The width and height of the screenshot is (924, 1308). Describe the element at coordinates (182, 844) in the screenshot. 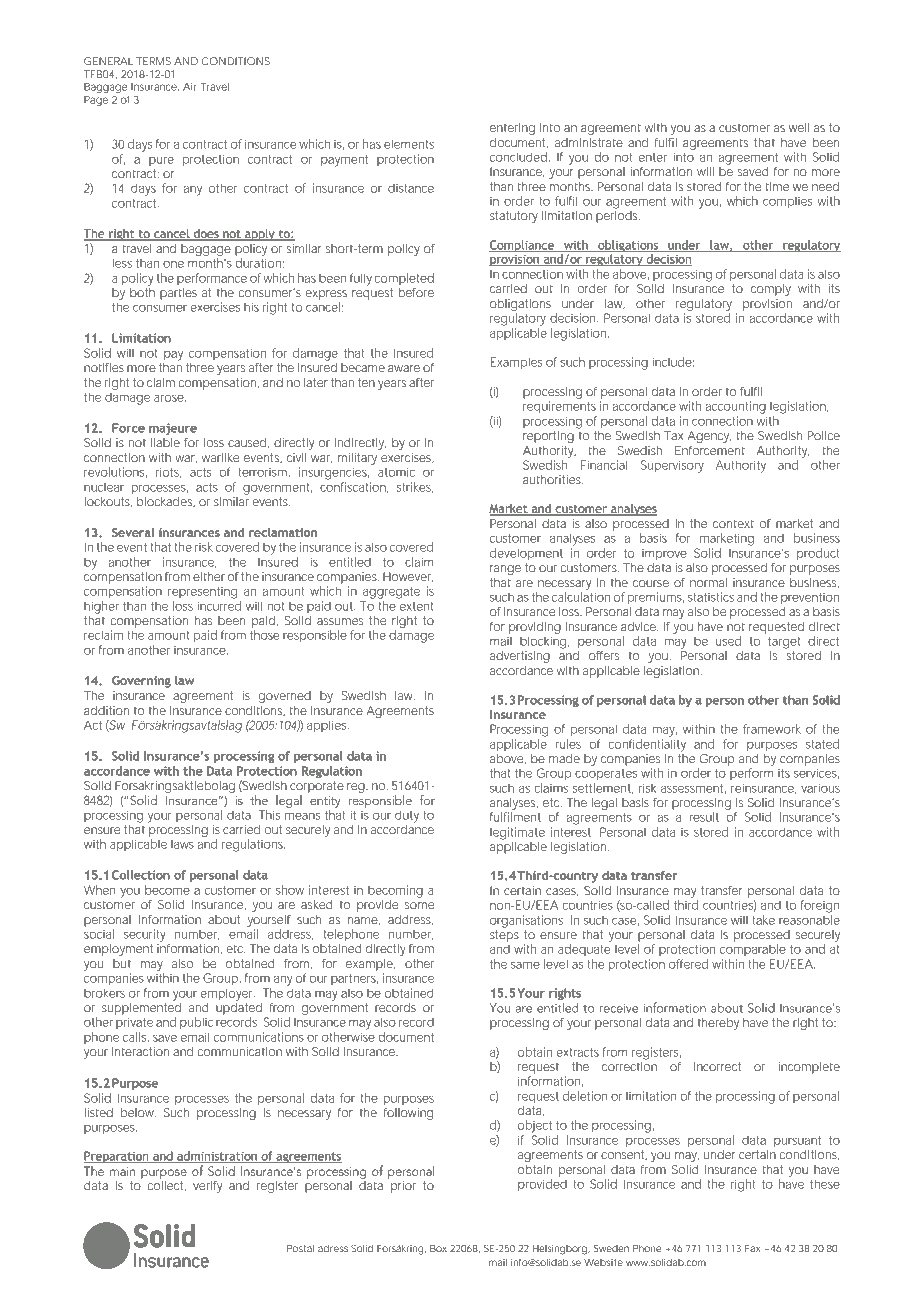

I see `laws` at that location.
